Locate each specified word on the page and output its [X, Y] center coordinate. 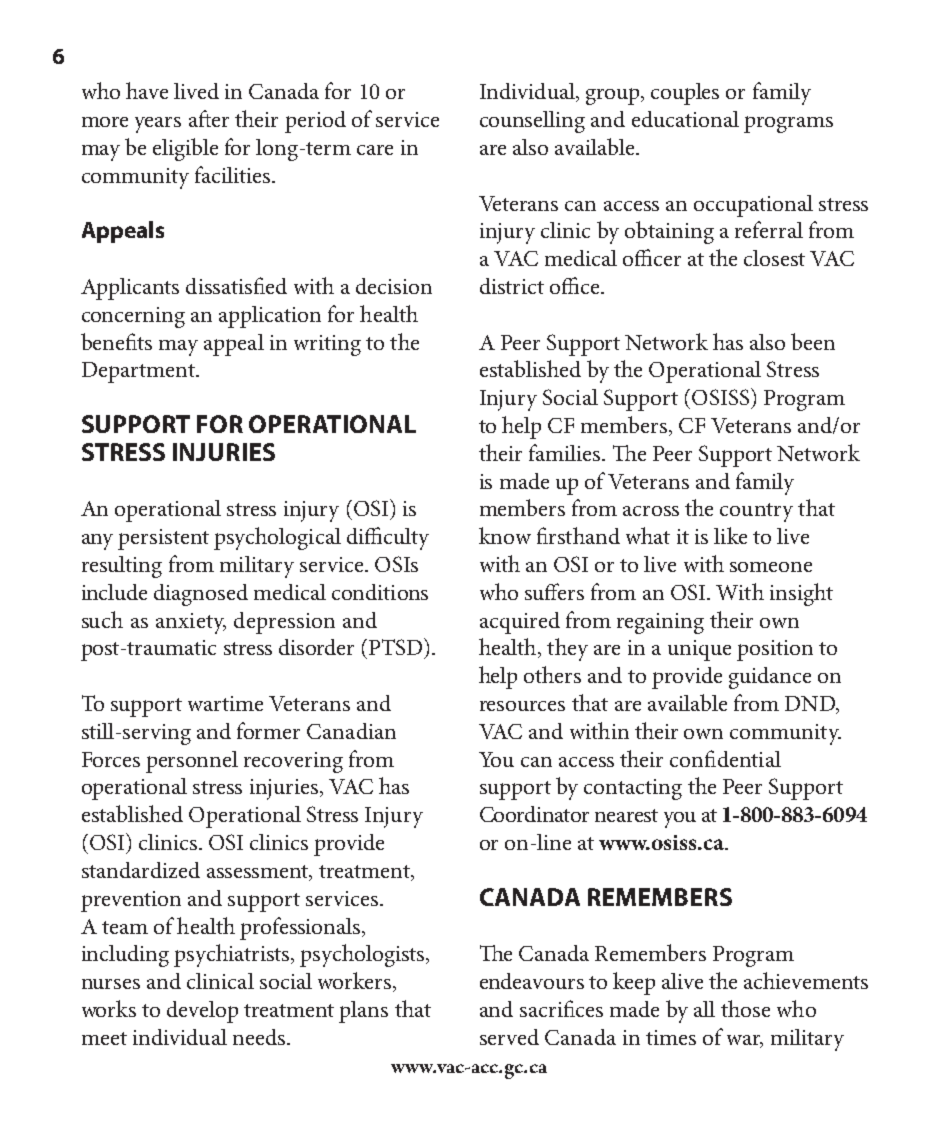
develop [202, 1012]
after [209, 118]
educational [685, 119]
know [505, 535]
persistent [163, 539]
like [730, 535]
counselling [532, 122]
